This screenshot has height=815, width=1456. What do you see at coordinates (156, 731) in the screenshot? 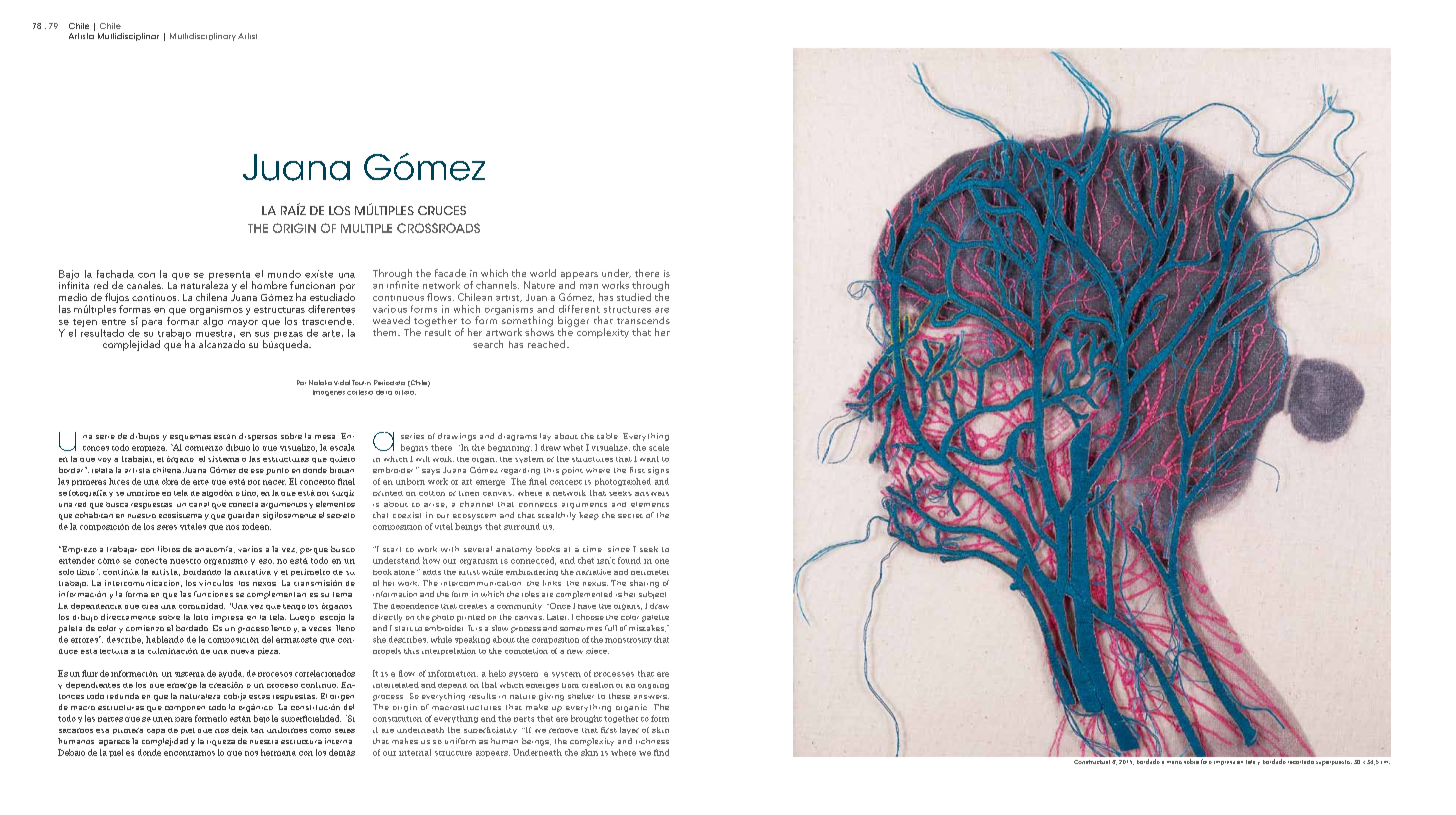
I see `capa` at bounding box center [156, 731].
